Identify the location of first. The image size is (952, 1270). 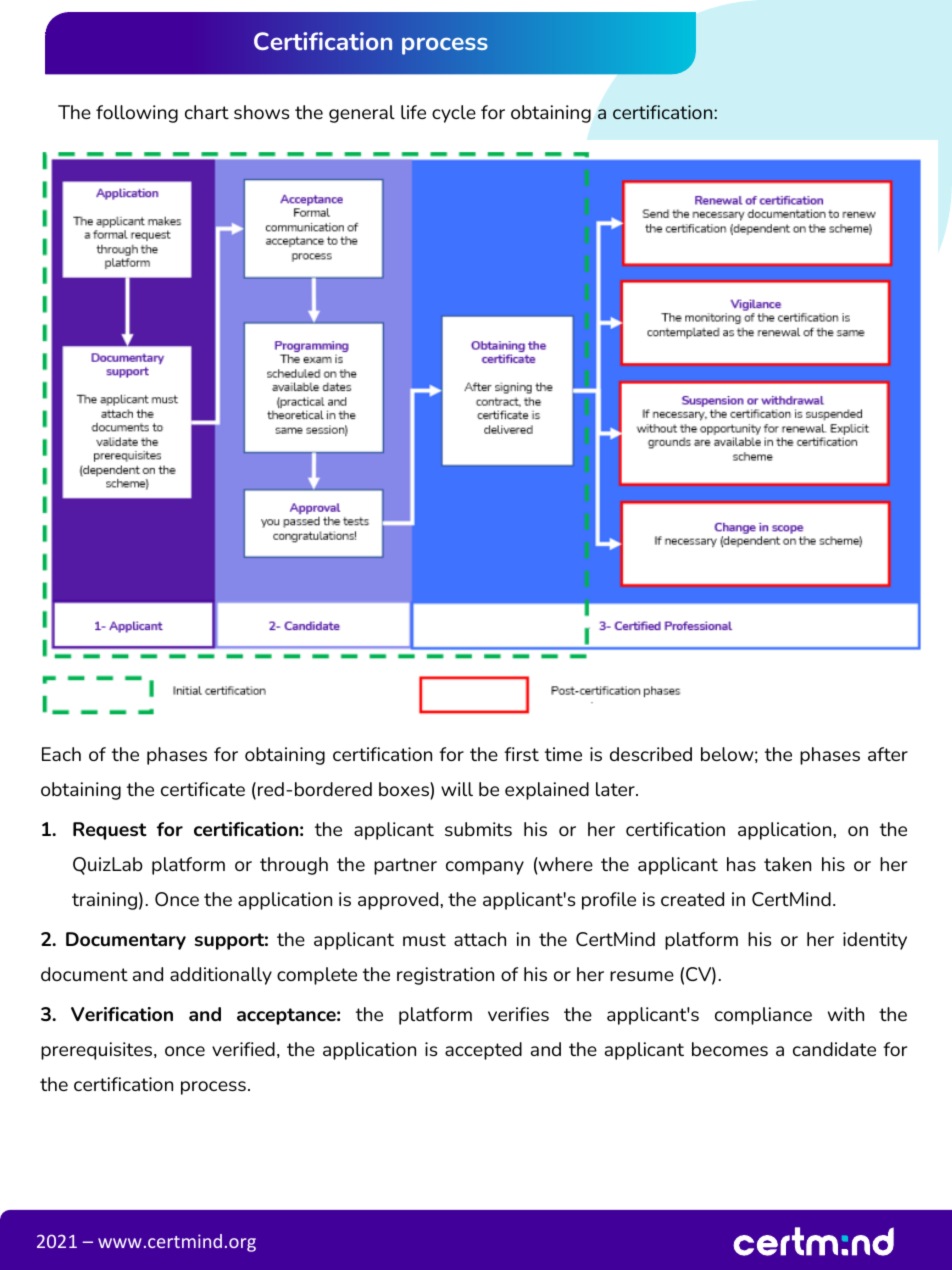
(521, 754).
